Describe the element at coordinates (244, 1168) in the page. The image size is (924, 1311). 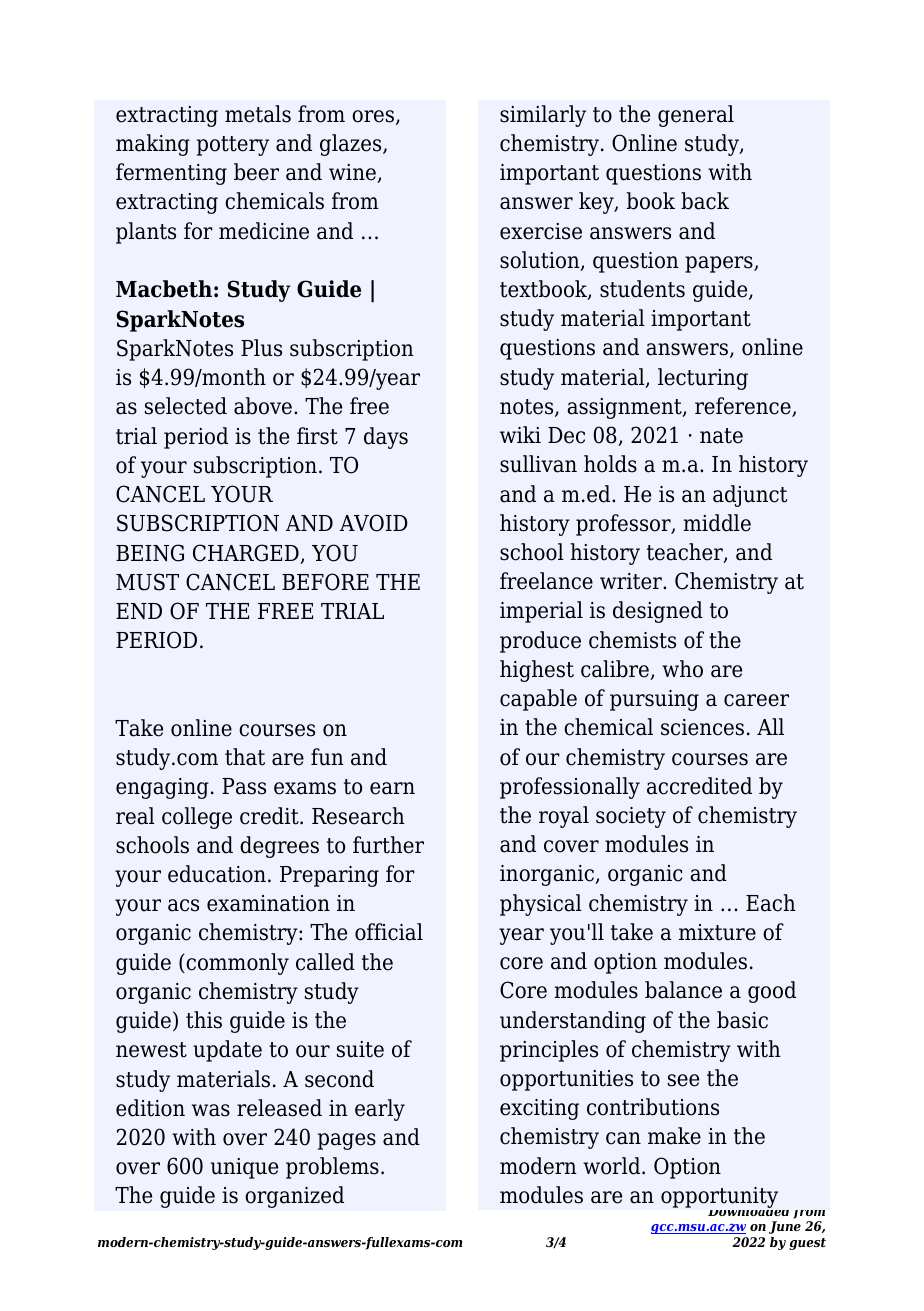
I see `unique` at that location.
